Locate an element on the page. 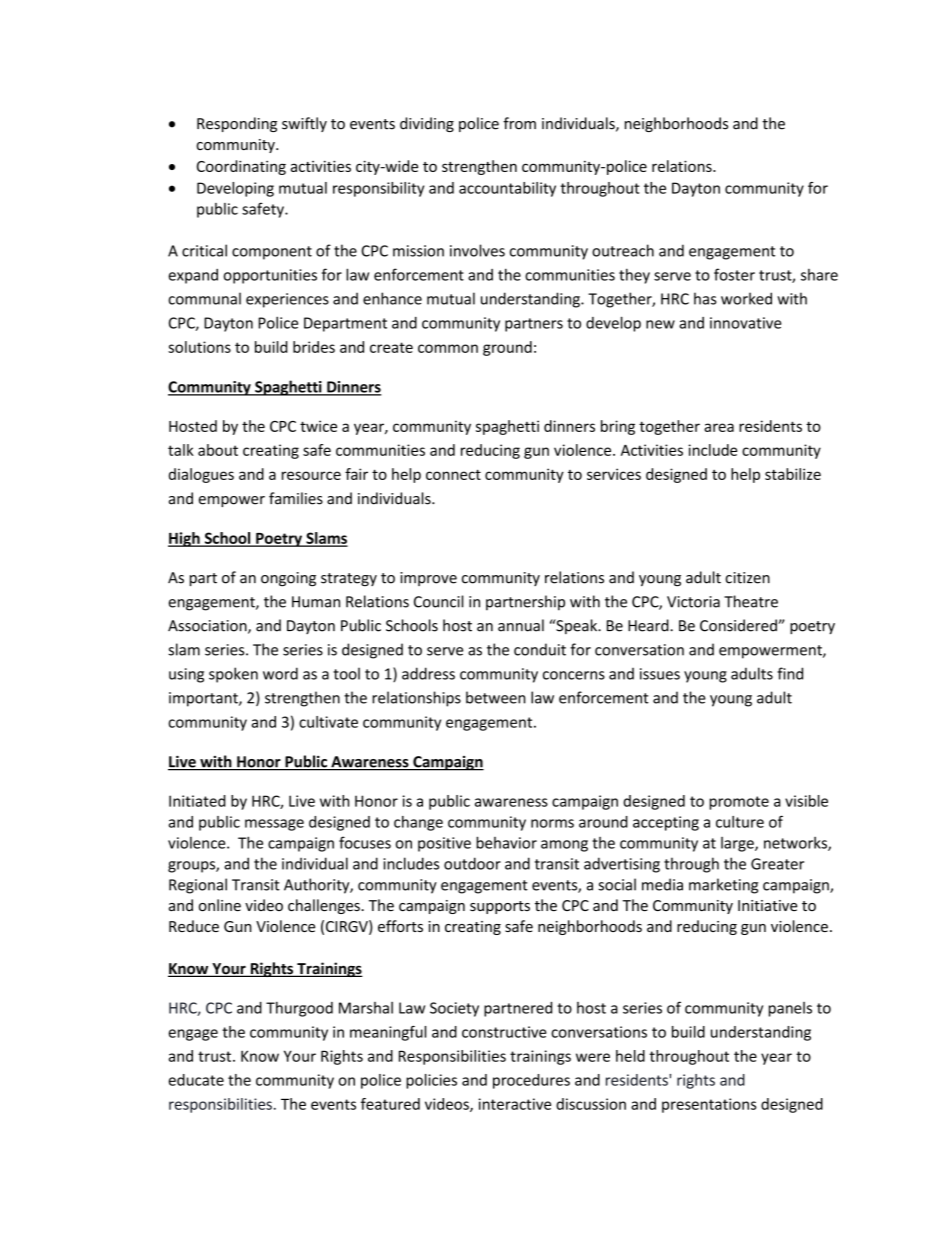 The width and height of the document is (952, 1233). Coordinating is located at coordinates (241, 167).
